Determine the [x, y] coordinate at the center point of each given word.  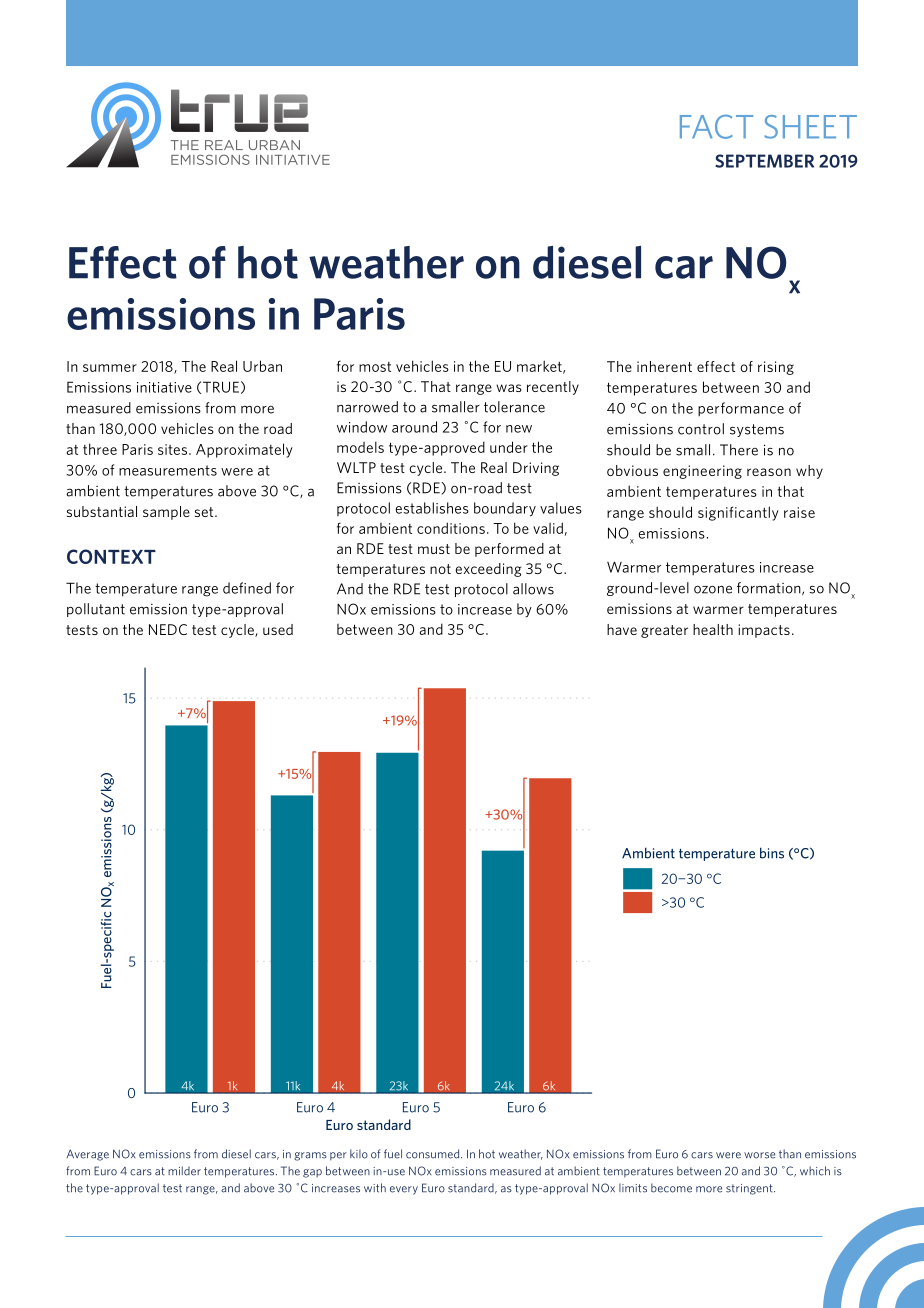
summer [110, 368]
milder [184, 1171]
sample [166, 513]
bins [772, 853]
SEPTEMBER [764, 161]
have [622, 629]
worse [759, 1155]
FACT [716, 127]
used [278, 629]
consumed [434, 1154]
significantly [738, 513]
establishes [432, 508]
